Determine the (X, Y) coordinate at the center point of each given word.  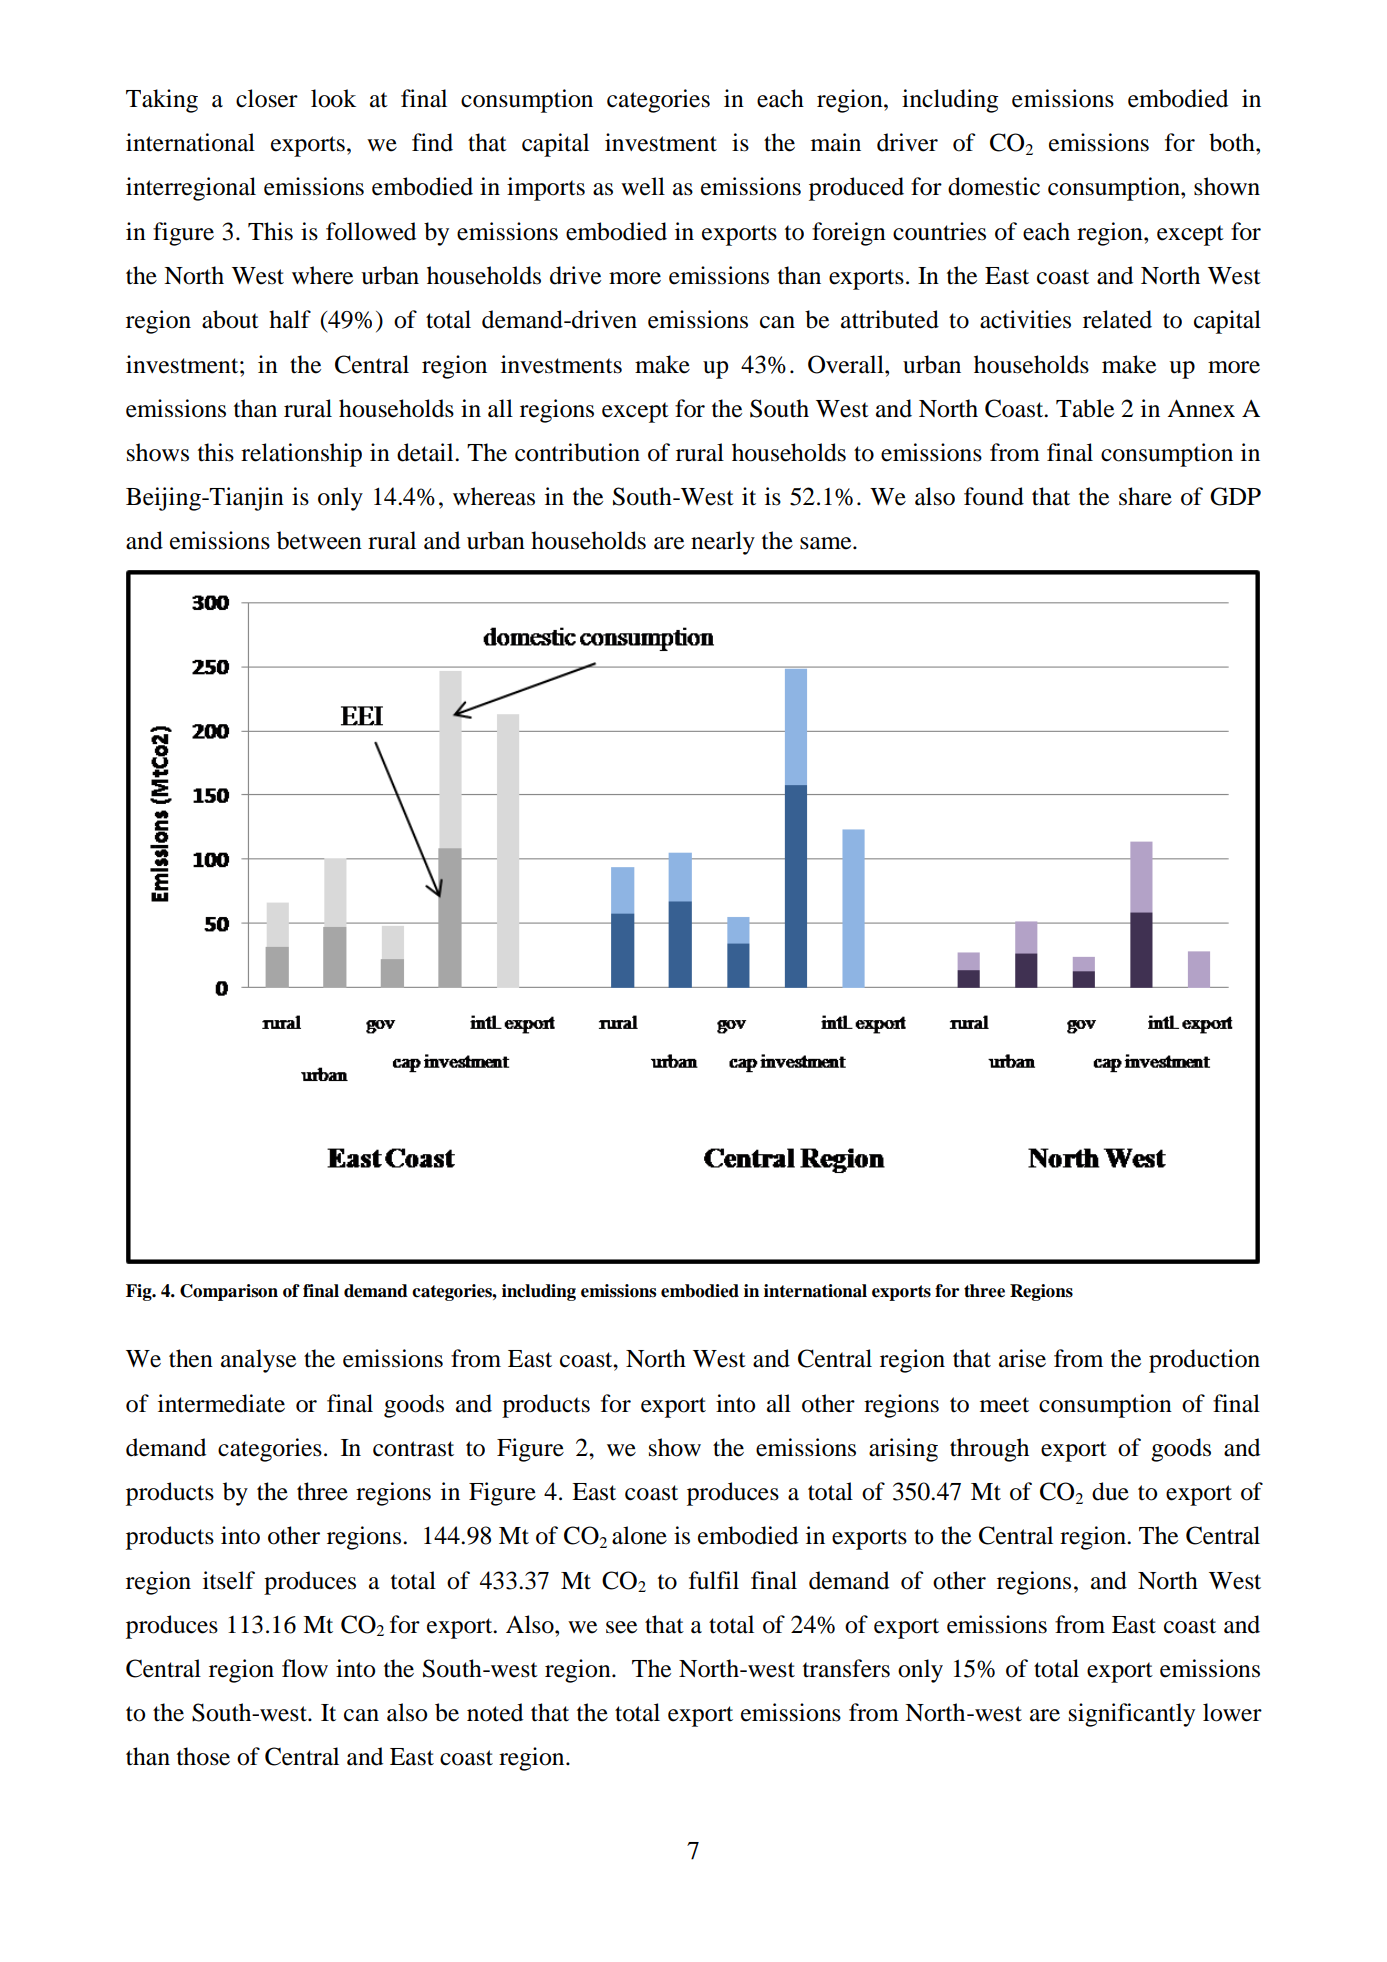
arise (1022, 1358)
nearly (723, 543)
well (643, 186)
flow (305, 1668)
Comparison (229, 1292)
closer (267, 98)
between (319, 540)
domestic (994, 186)
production (1204, 1361)
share (1145, 496)
